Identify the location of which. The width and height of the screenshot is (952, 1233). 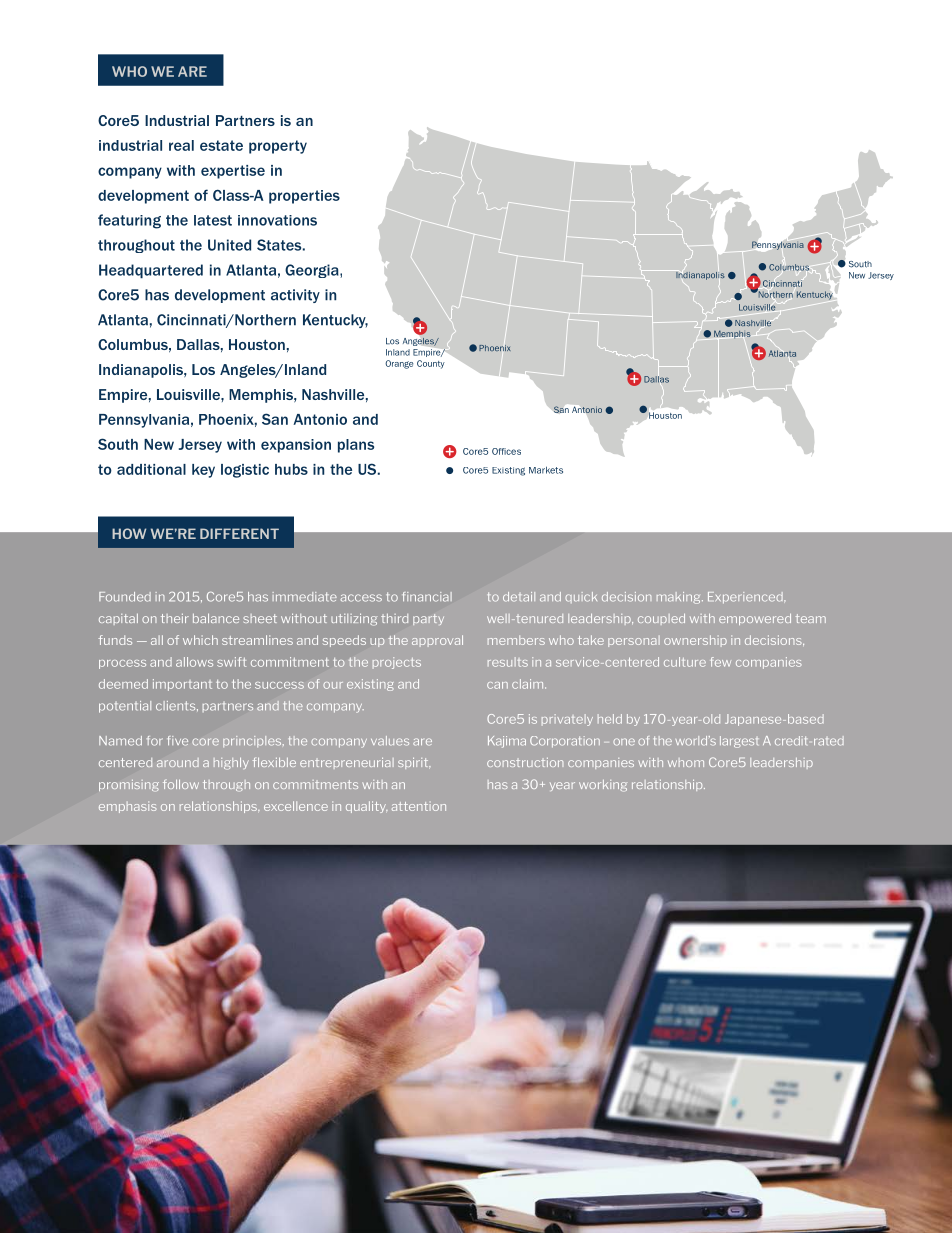
(200, 640).
